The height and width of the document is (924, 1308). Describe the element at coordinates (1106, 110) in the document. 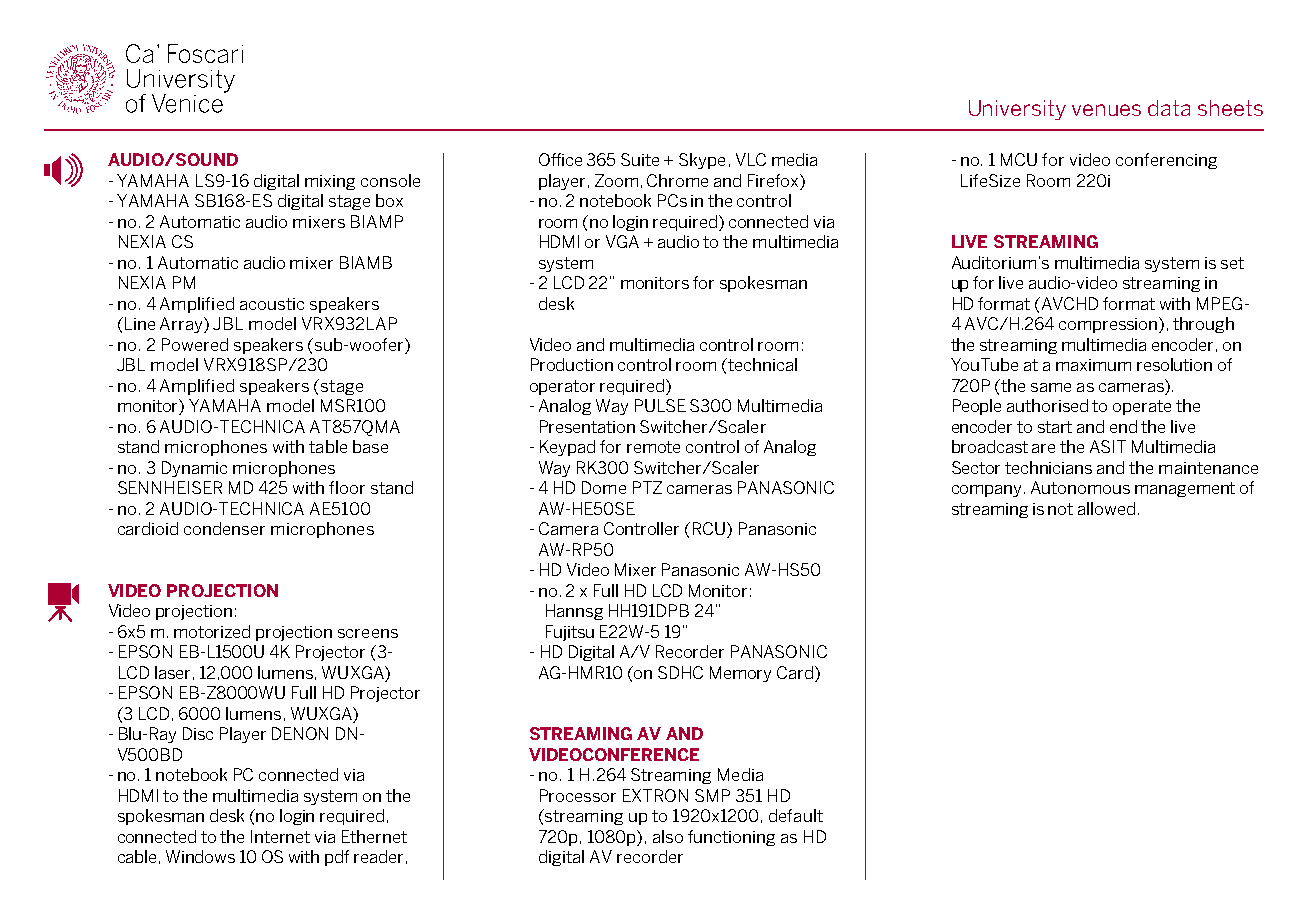

I see `venues` at that location.
